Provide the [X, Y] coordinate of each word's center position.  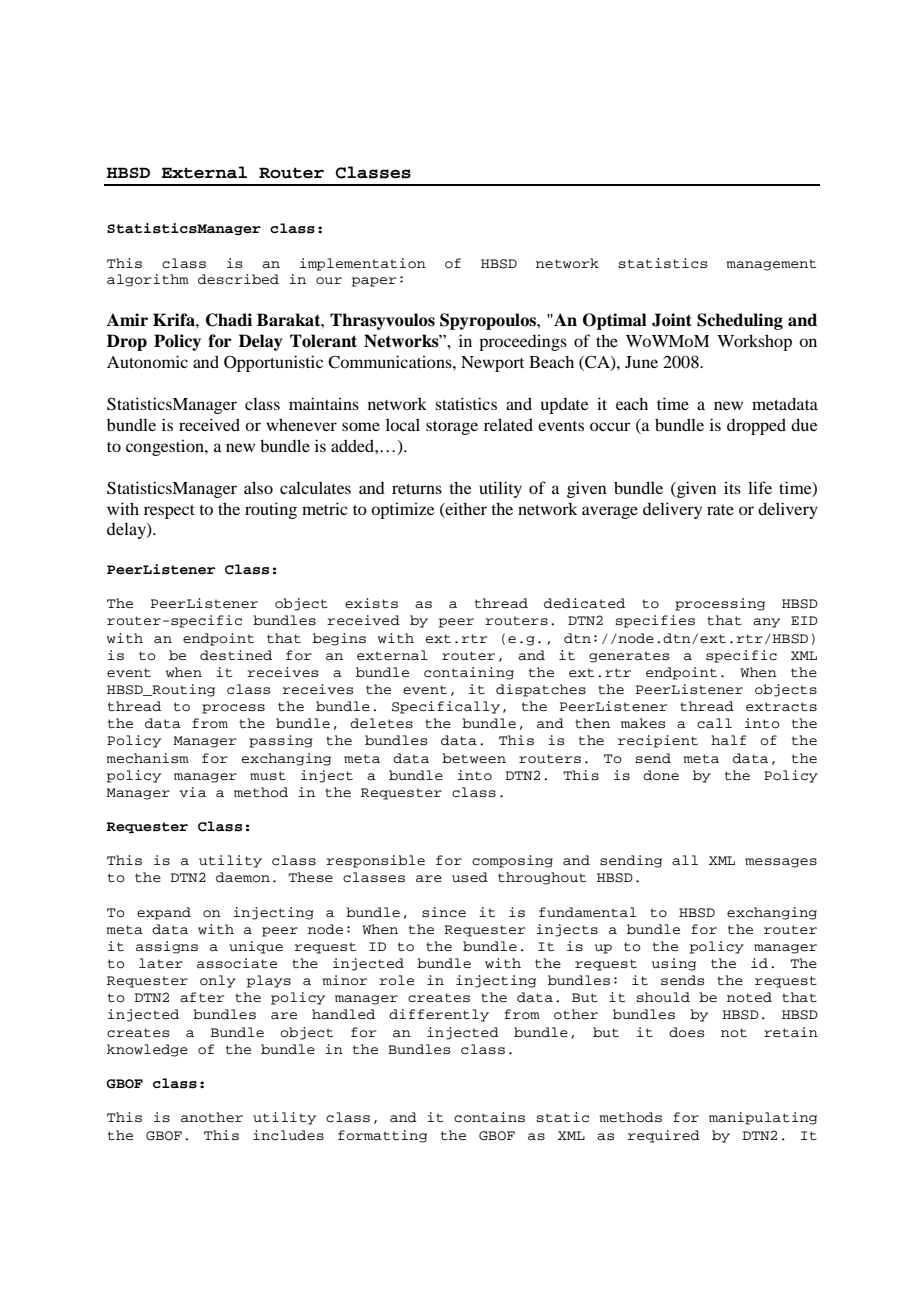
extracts [781, 707]
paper [374, 282]
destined [236, 655]
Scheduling [740, 321]
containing [469, 673]
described [238, 279]
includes [288, 1135]
